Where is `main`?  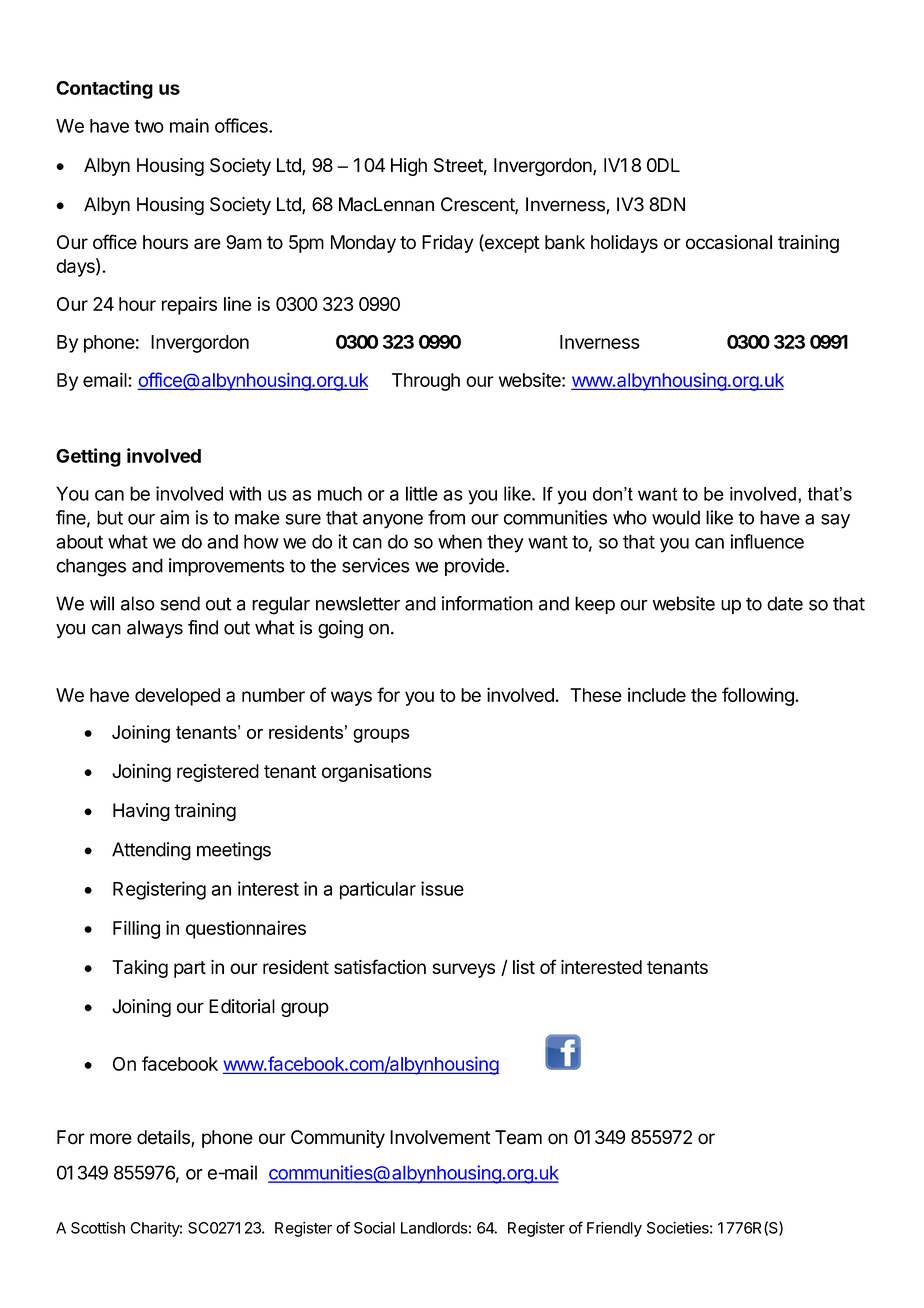
main is located at coordinates (189, 125).
